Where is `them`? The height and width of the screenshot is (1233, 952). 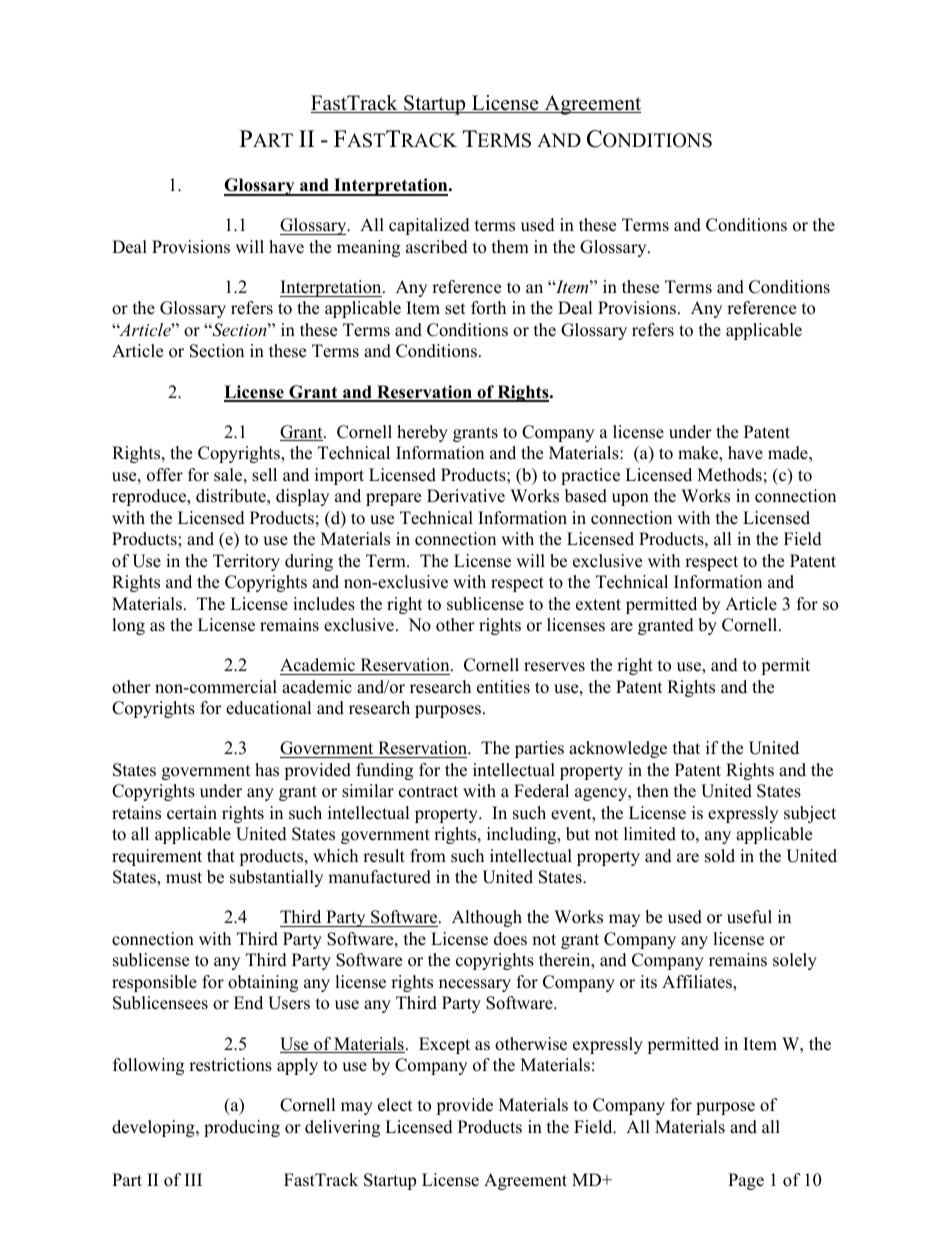
them is located at coordinates (510, 247).
